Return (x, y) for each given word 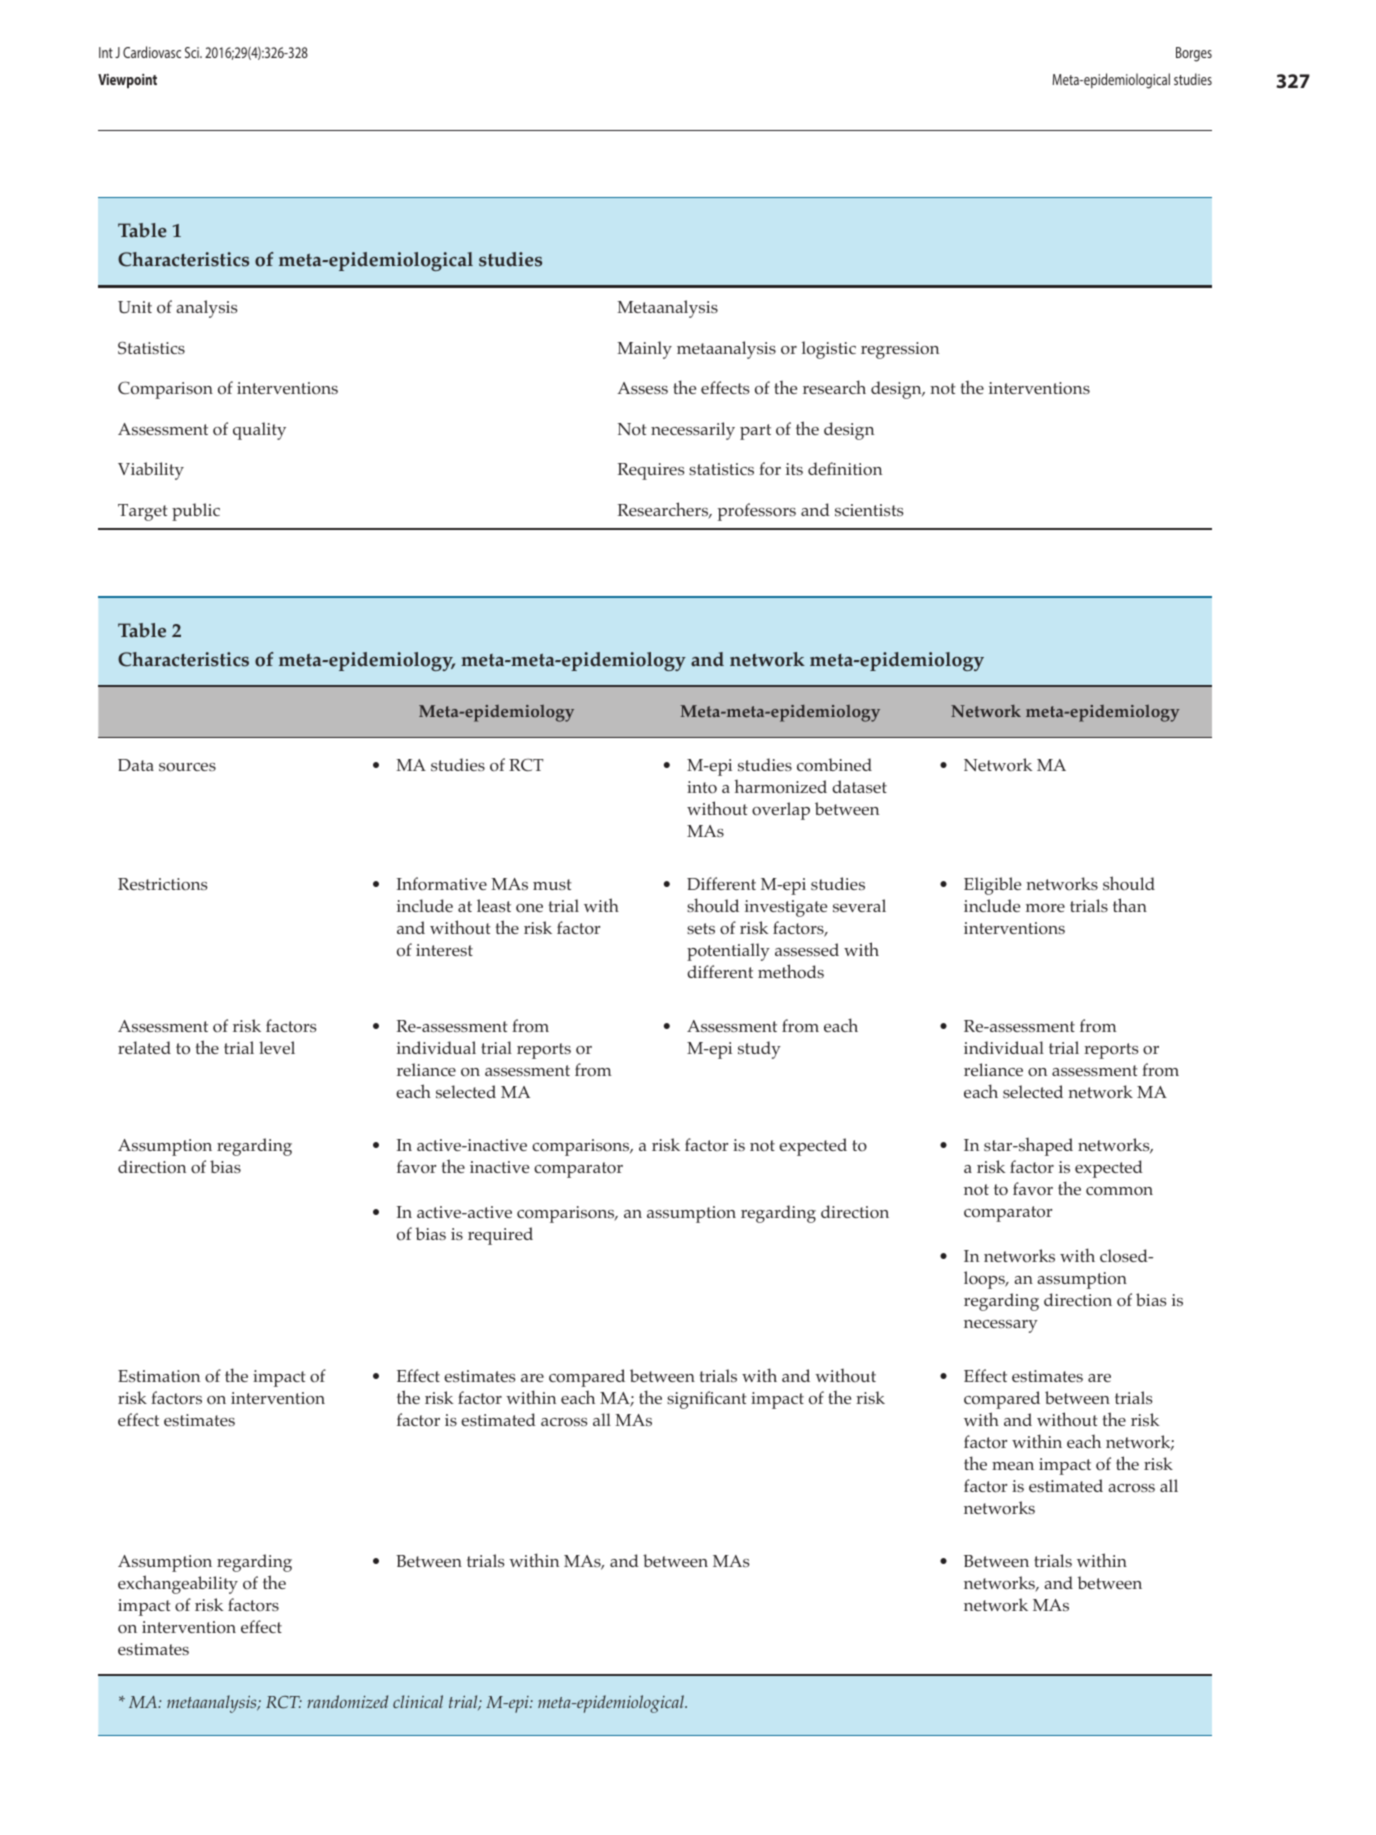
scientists (869, 510)
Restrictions (163, 884)
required (500, 1236)
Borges (1194, 54)
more (1045, 908)
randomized (347, 1701)
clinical (418, 1701)
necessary (1001, 1326)
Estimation (159, 1376)
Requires (651, 471)
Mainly (644, 350)
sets (701, 928)
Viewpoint (127, 81)
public (196, 512)
